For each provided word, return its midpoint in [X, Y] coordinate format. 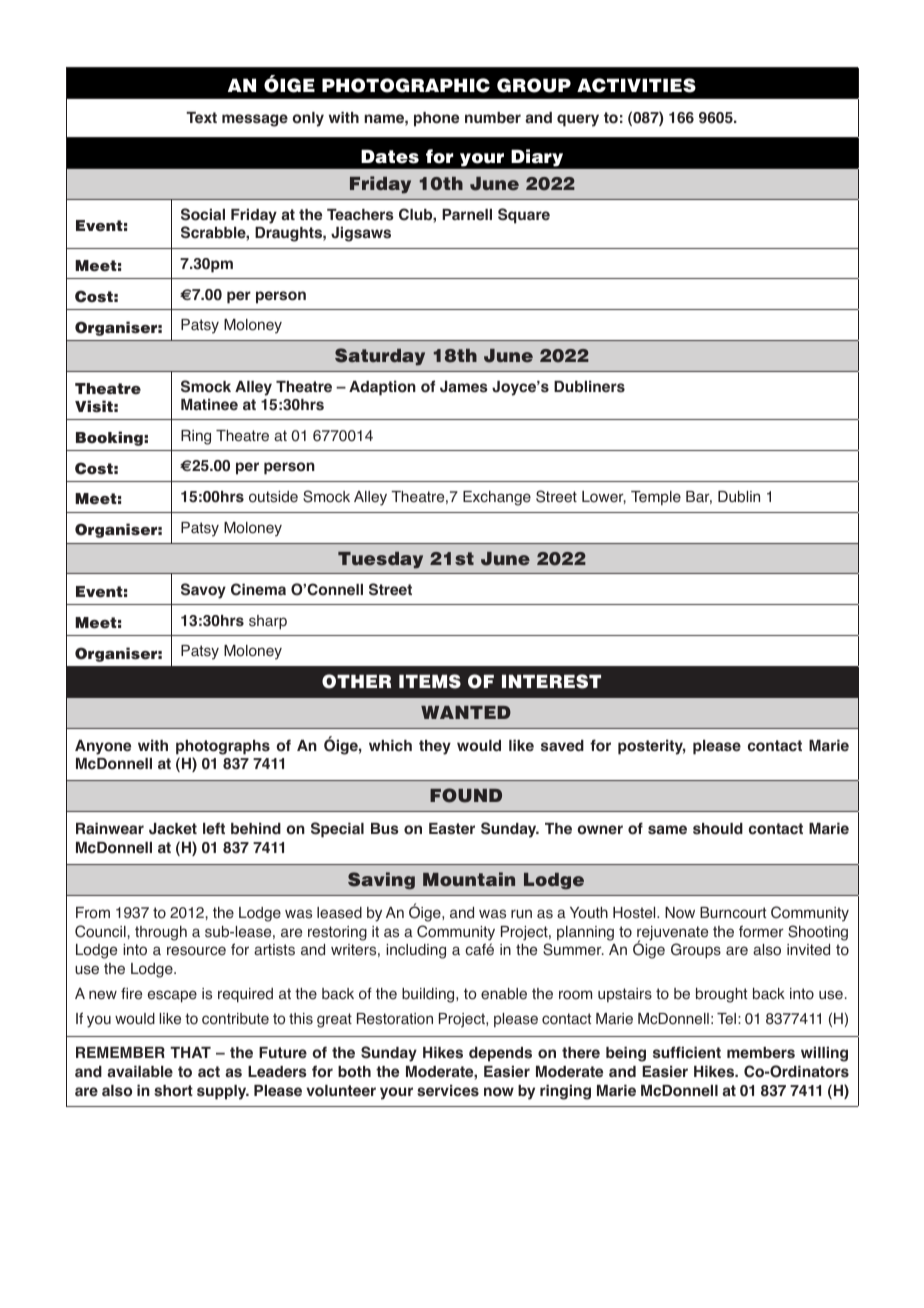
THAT [190, 1052]
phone [436, 119]
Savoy [203, 591]
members [761, 1053]
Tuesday [380, 560]
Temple [656, 498]
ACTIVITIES [636, 85]
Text [201, 118]
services [448, 1090]
